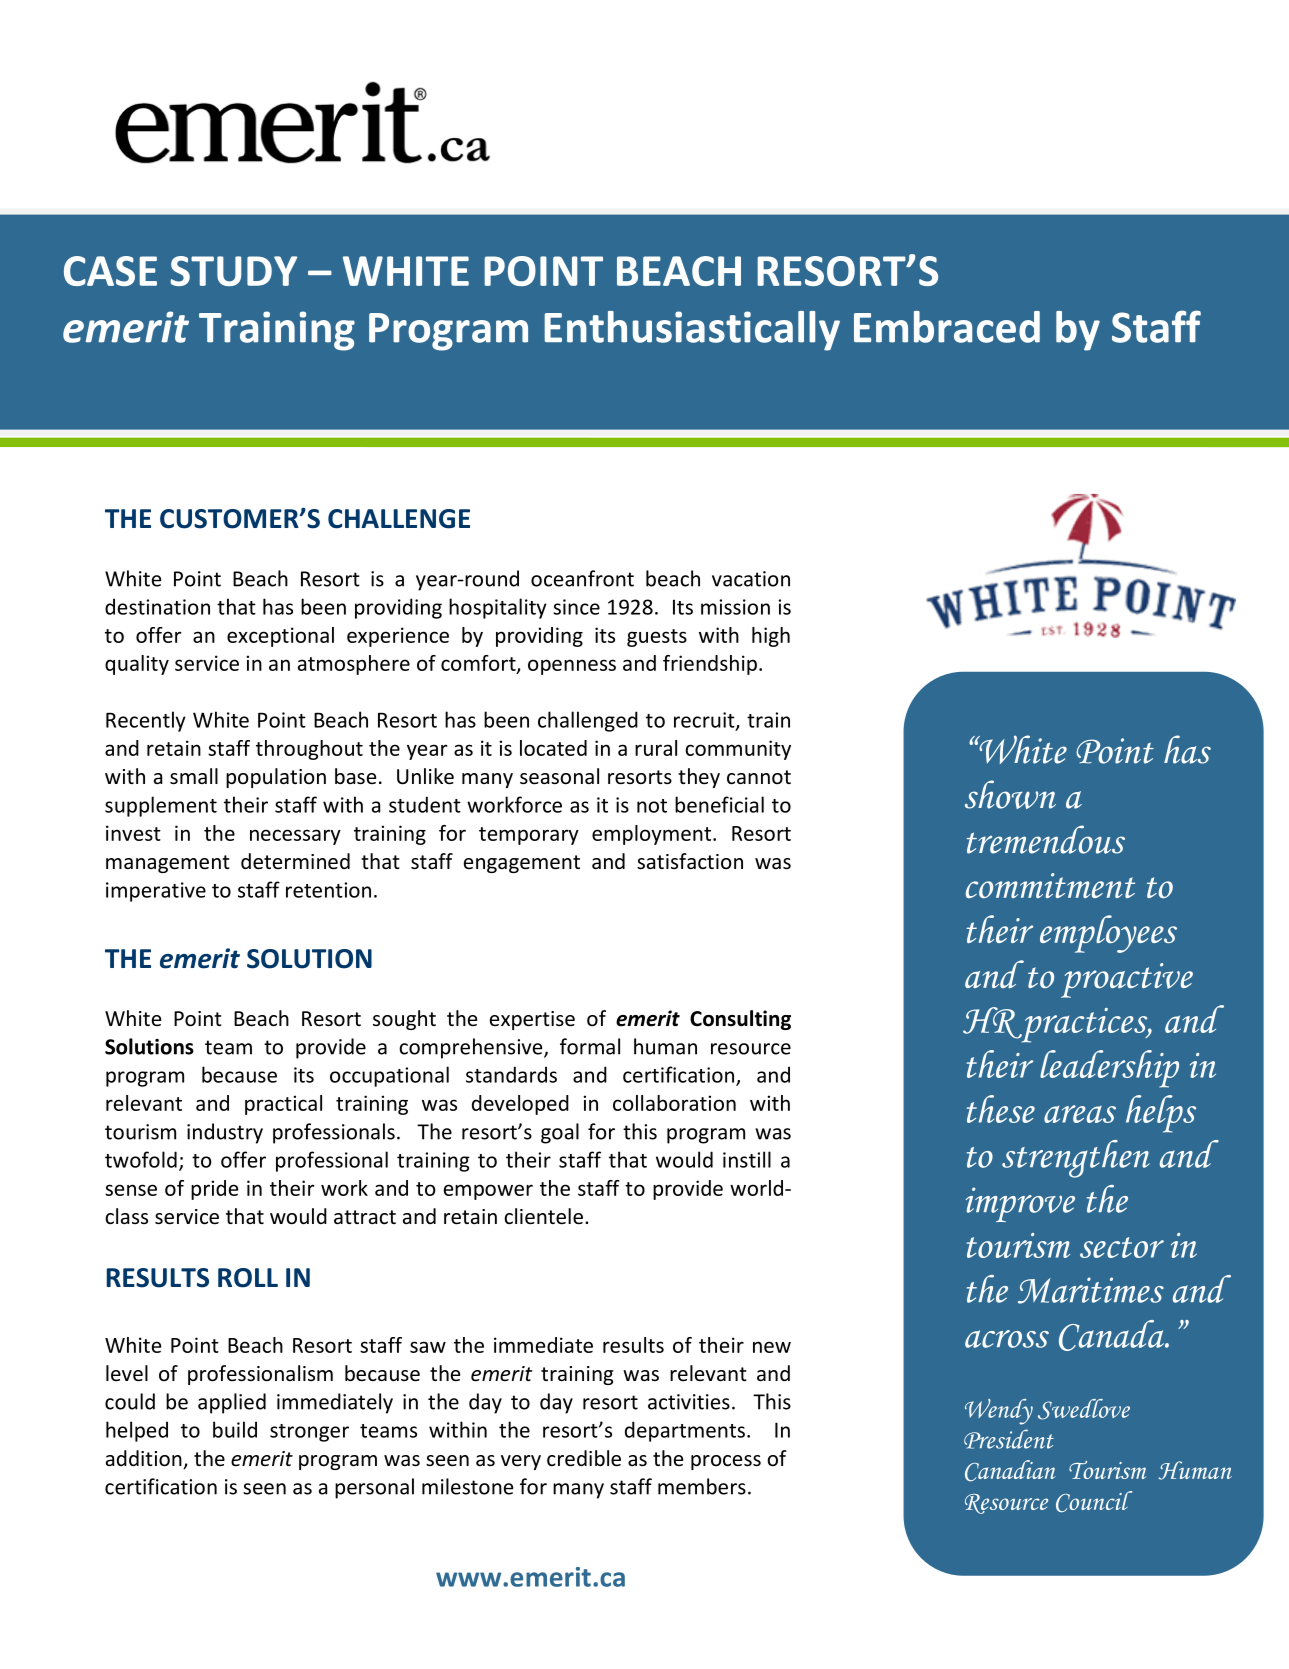 The width and height of the page is (1289, 1669). I want to click on Enthusiastically, so click(692, 331).
